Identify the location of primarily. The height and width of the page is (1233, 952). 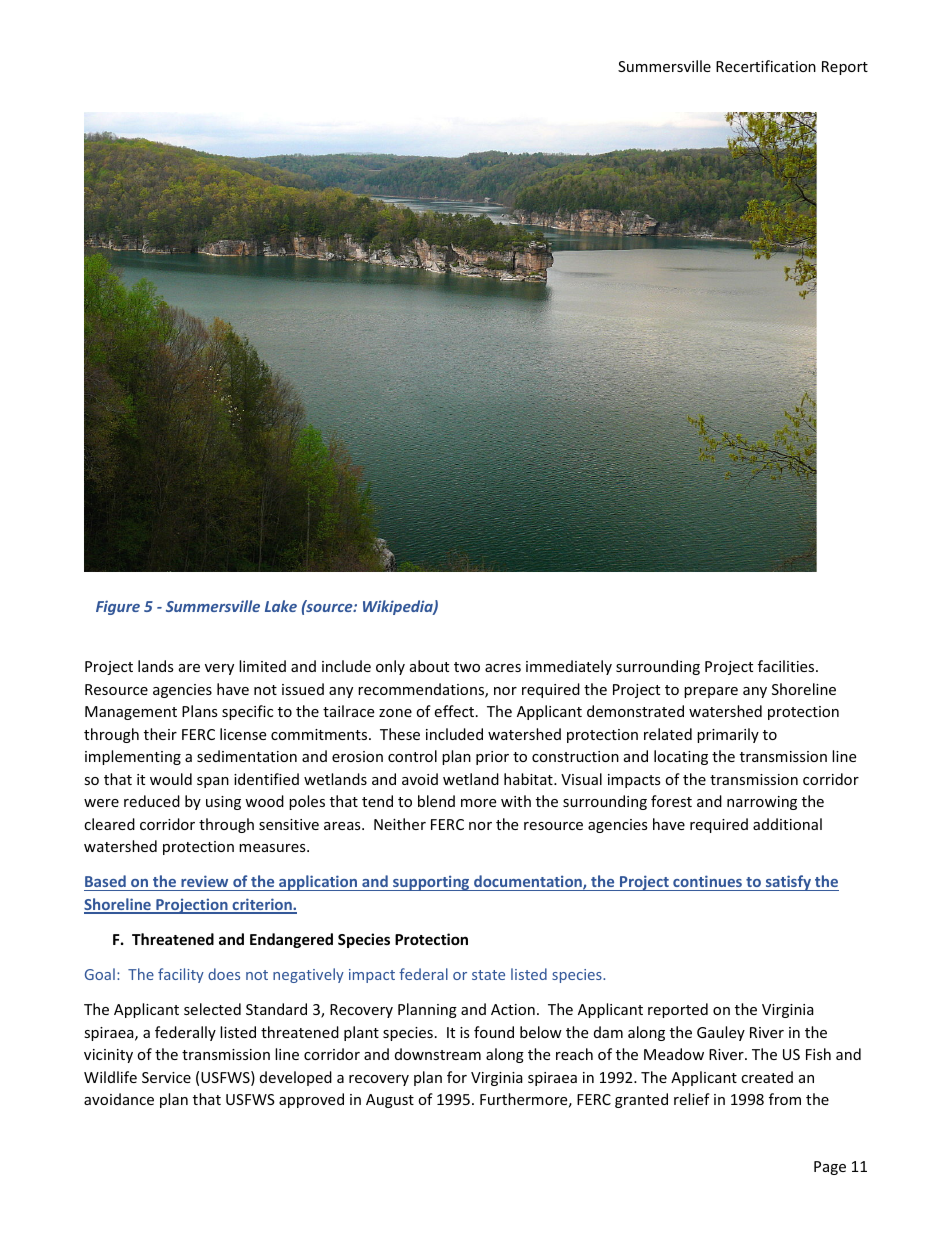
(728, 735).
